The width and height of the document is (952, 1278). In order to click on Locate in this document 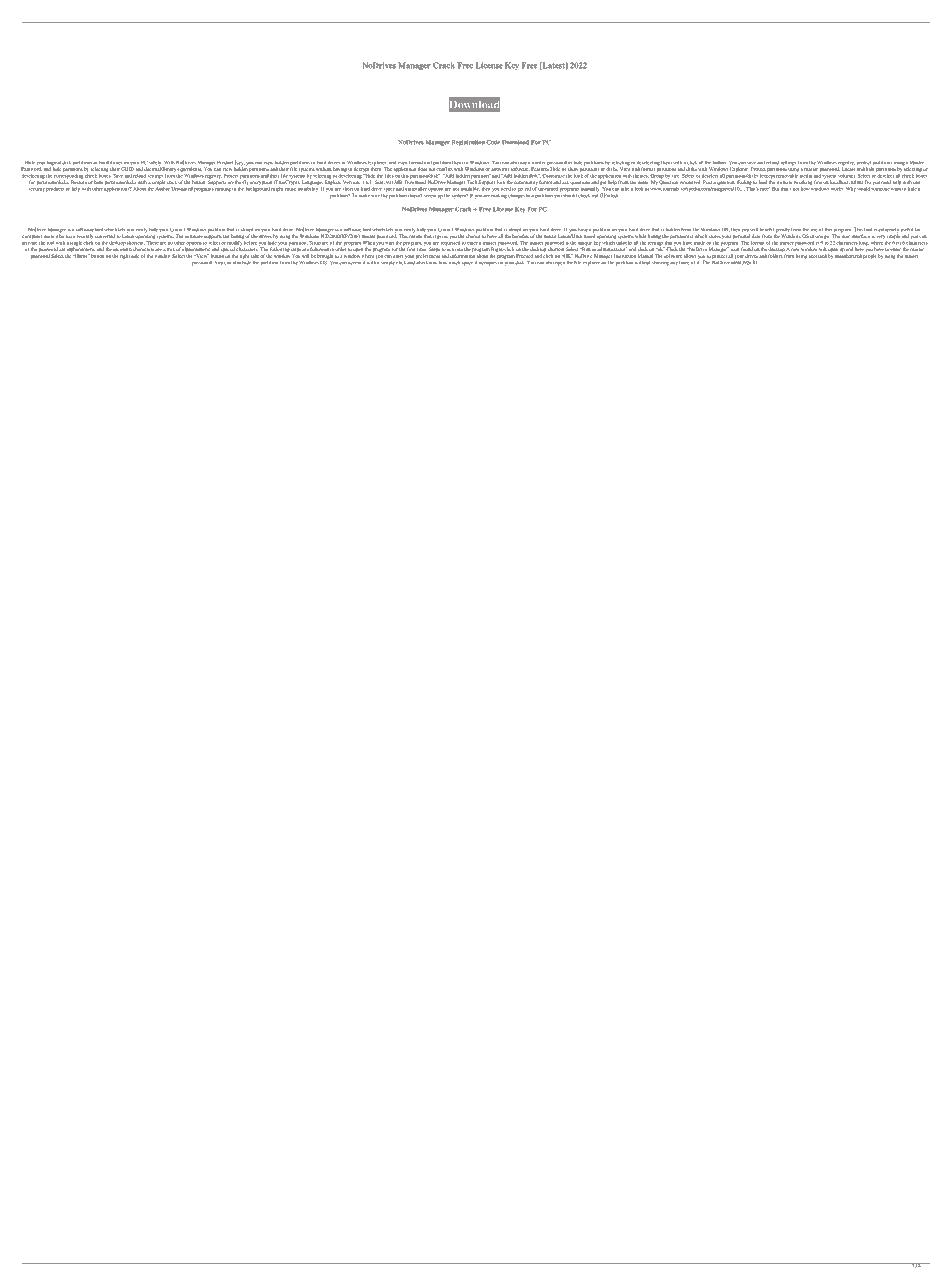, I will do `click(849, 168)`.
